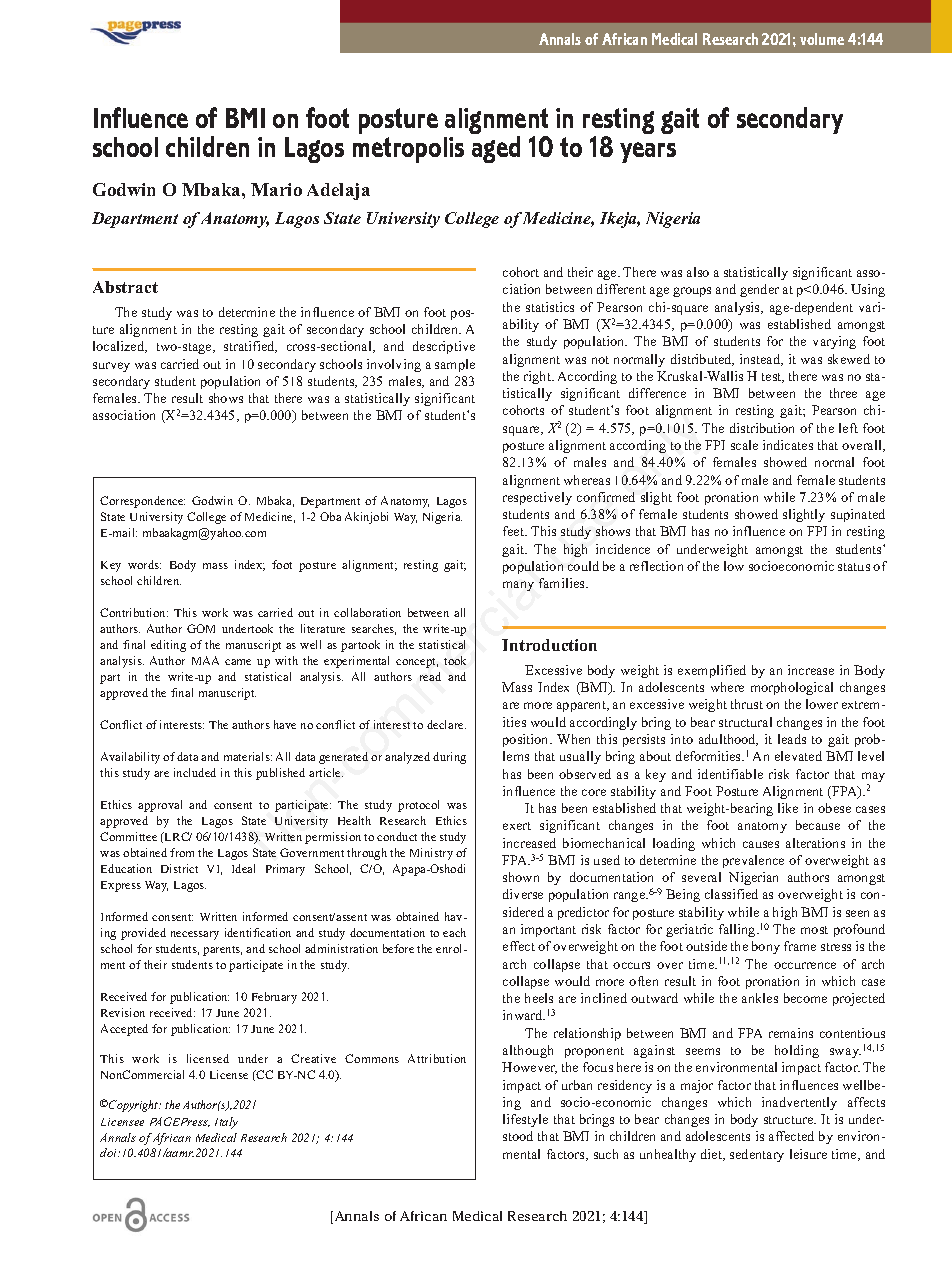  Describe the element at coordinates (798, 756) in the screenshot. I see `elevated` at that location.
